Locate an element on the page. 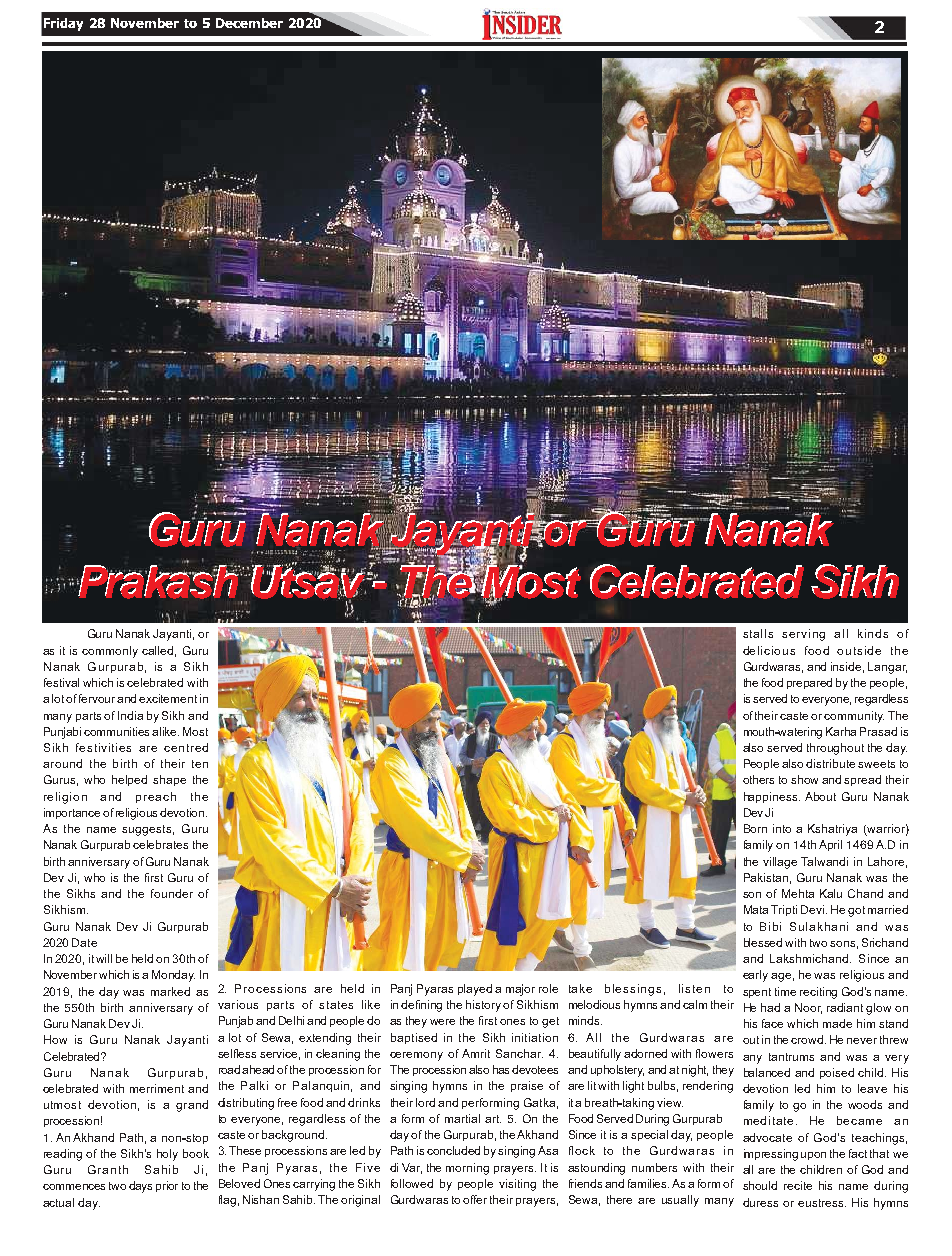  Friday is located at coordinates (63, 24).
